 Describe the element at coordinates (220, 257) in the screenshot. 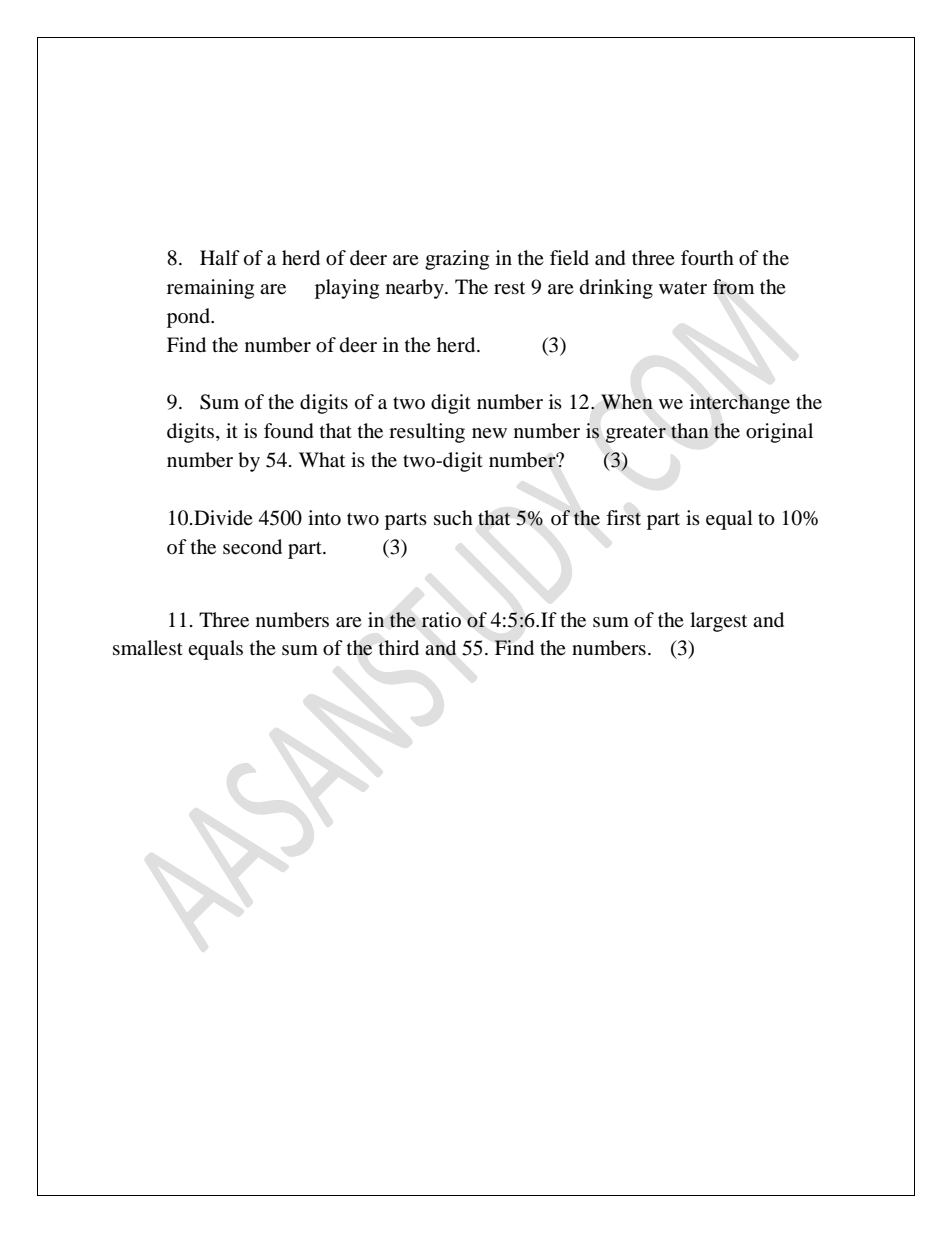

I see `Half` at that location.
